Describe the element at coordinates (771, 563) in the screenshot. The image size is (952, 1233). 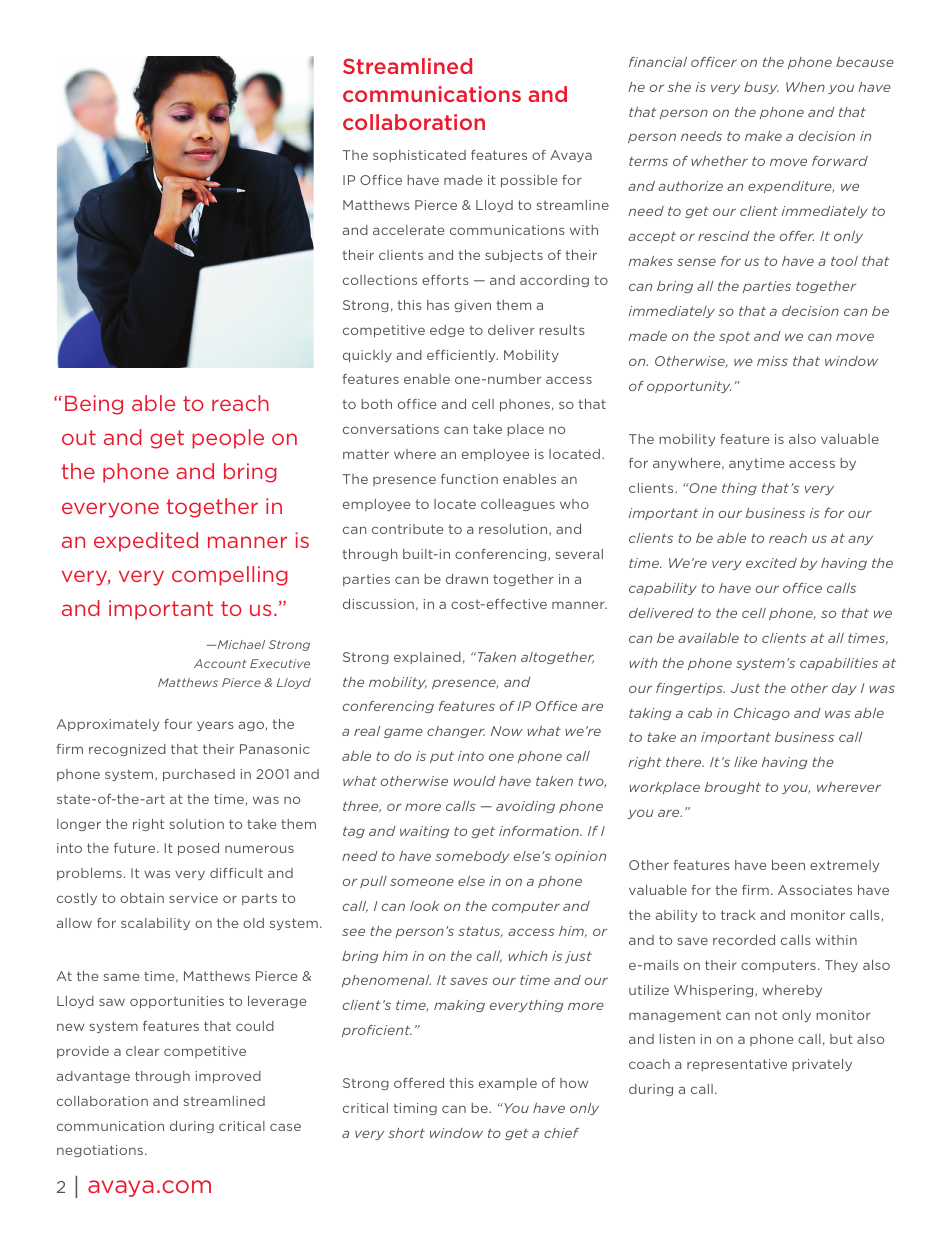
I see `excited` at that location.
